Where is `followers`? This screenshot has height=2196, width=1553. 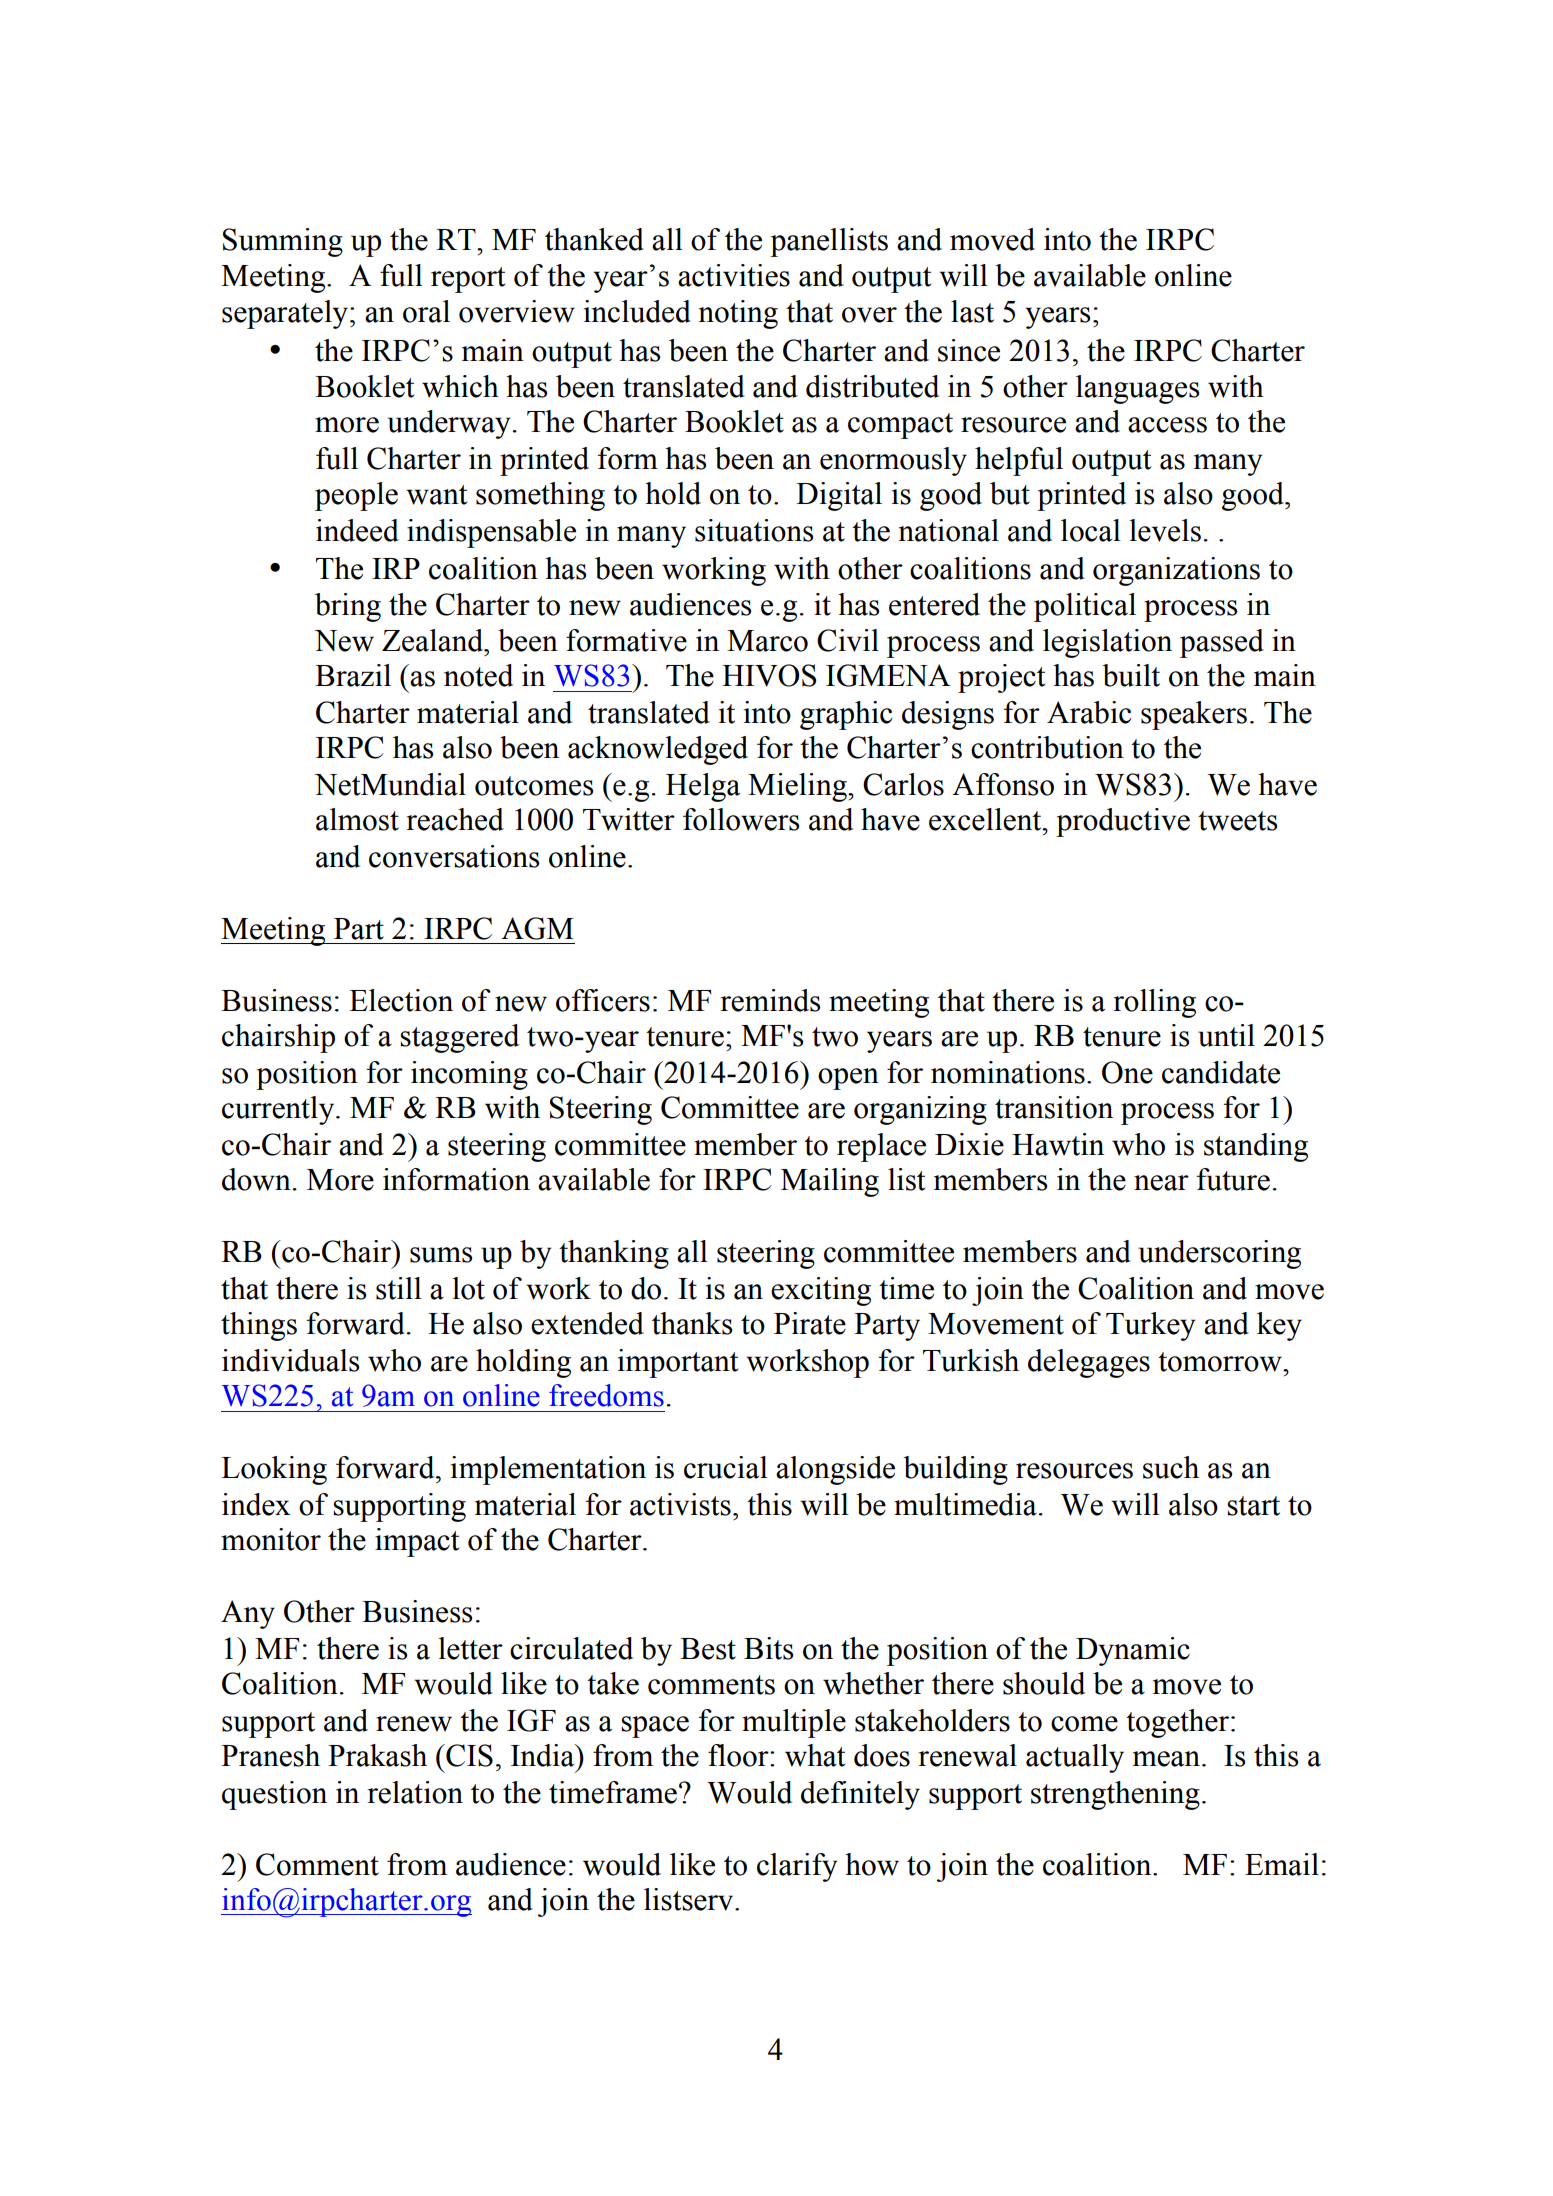 followers is located at coordinates (741, 819).
